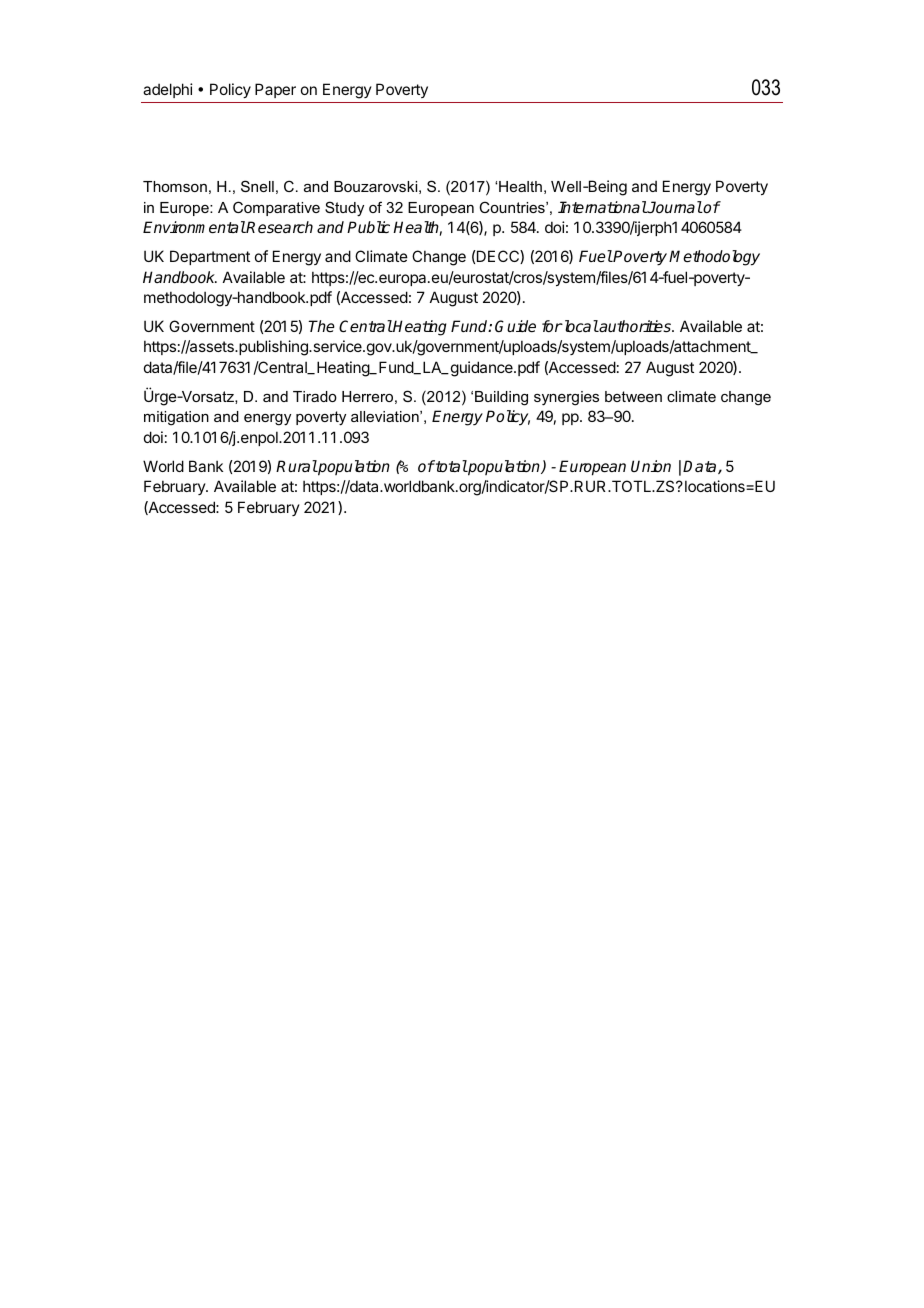 The height and width of the document is (1308, 924). Describe the element at coordinates (501, 398) in the document. I see `Building` at that location.
